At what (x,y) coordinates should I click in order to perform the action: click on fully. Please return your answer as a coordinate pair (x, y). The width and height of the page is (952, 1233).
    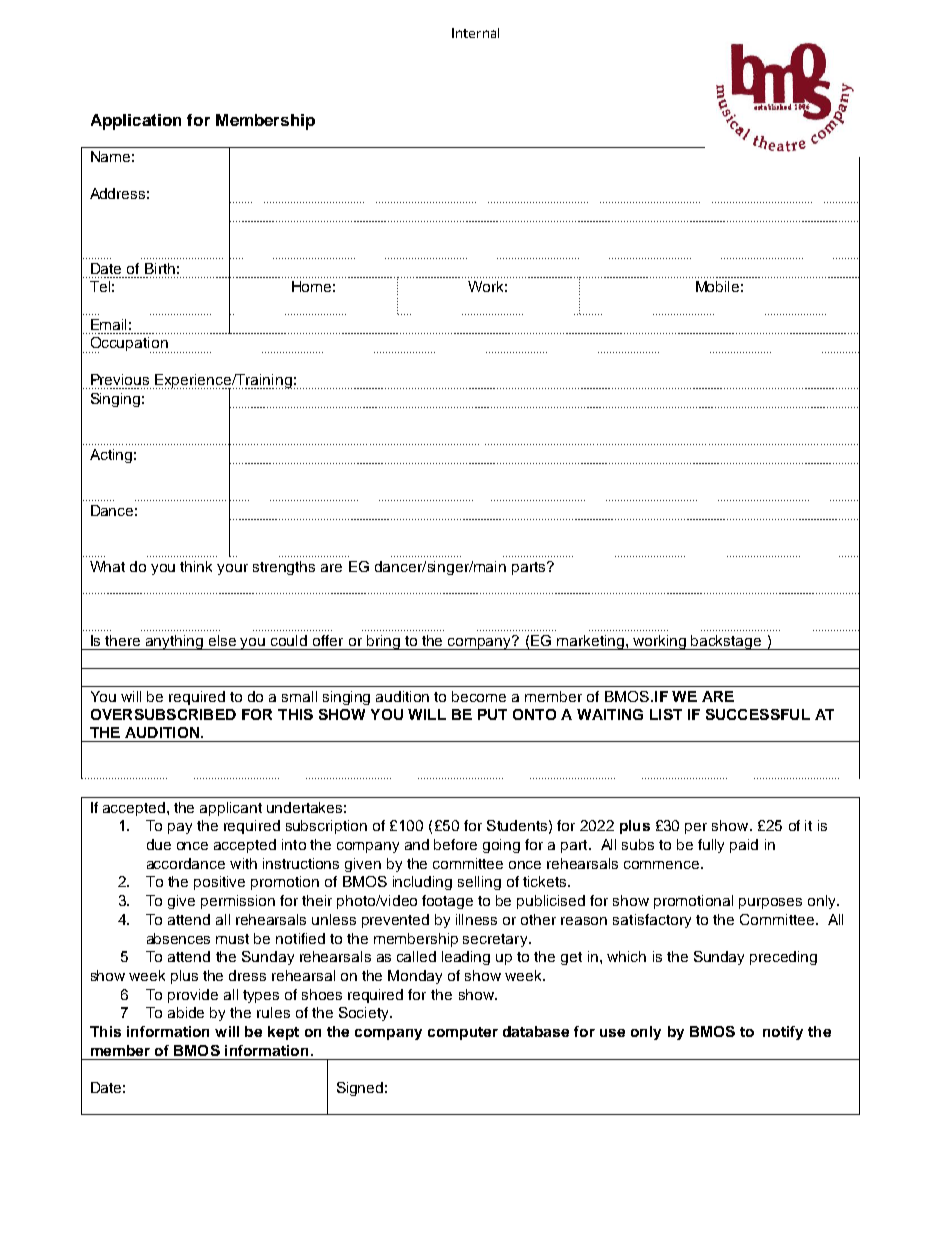
    Looking at the image, I should click on (711, 846).
